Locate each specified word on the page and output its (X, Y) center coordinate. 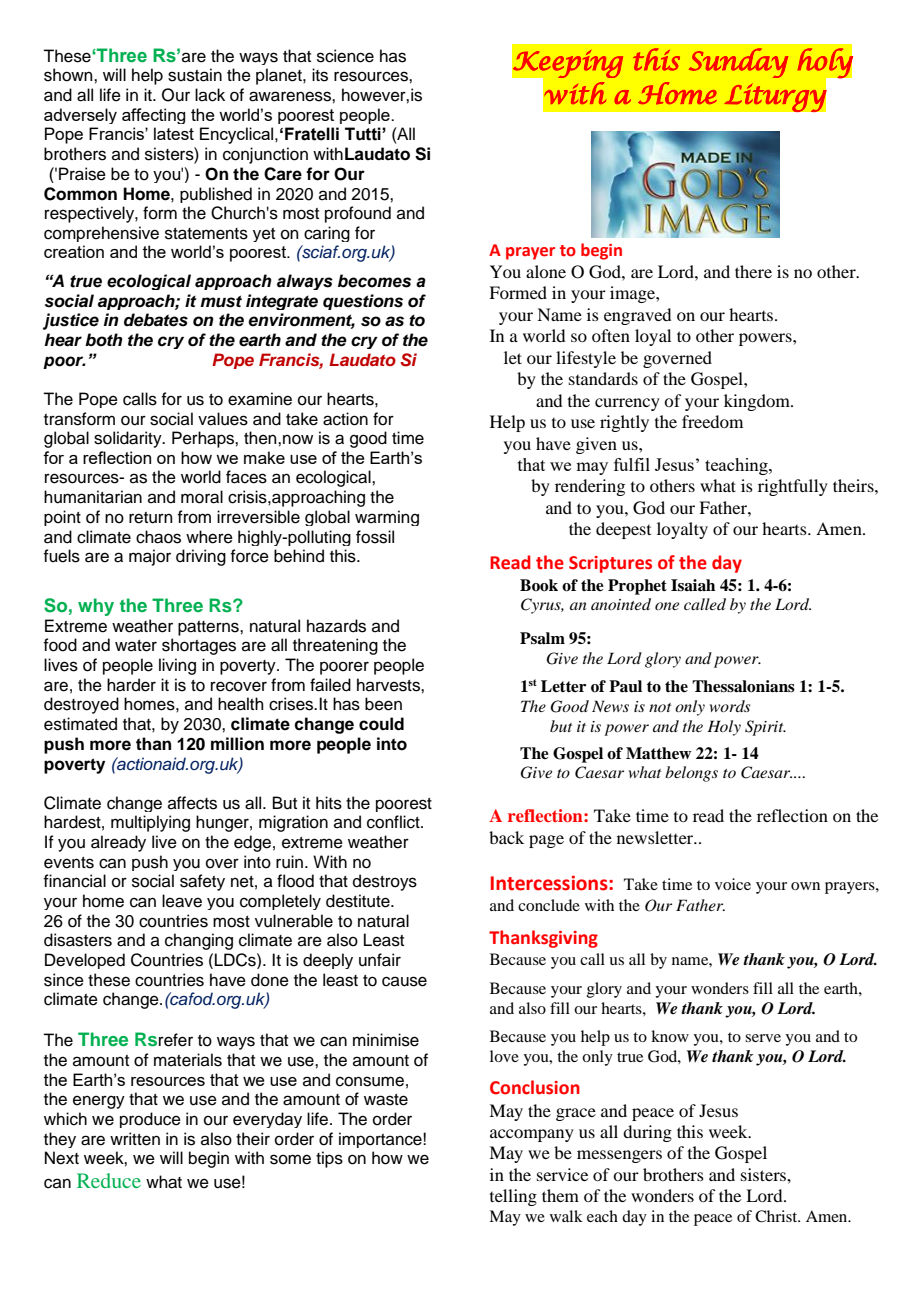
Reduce (109, 1180)
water (136, 646)
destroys (385, 882)
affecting (153, 116)
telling (513, 1197)
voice (733, 884)
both (104, 340)
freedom (712, 421)
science (345, 56)
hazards (336, 626)
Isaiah (693, 585)
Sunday (738, 63)
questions (363, 302)
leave (182, 901)
